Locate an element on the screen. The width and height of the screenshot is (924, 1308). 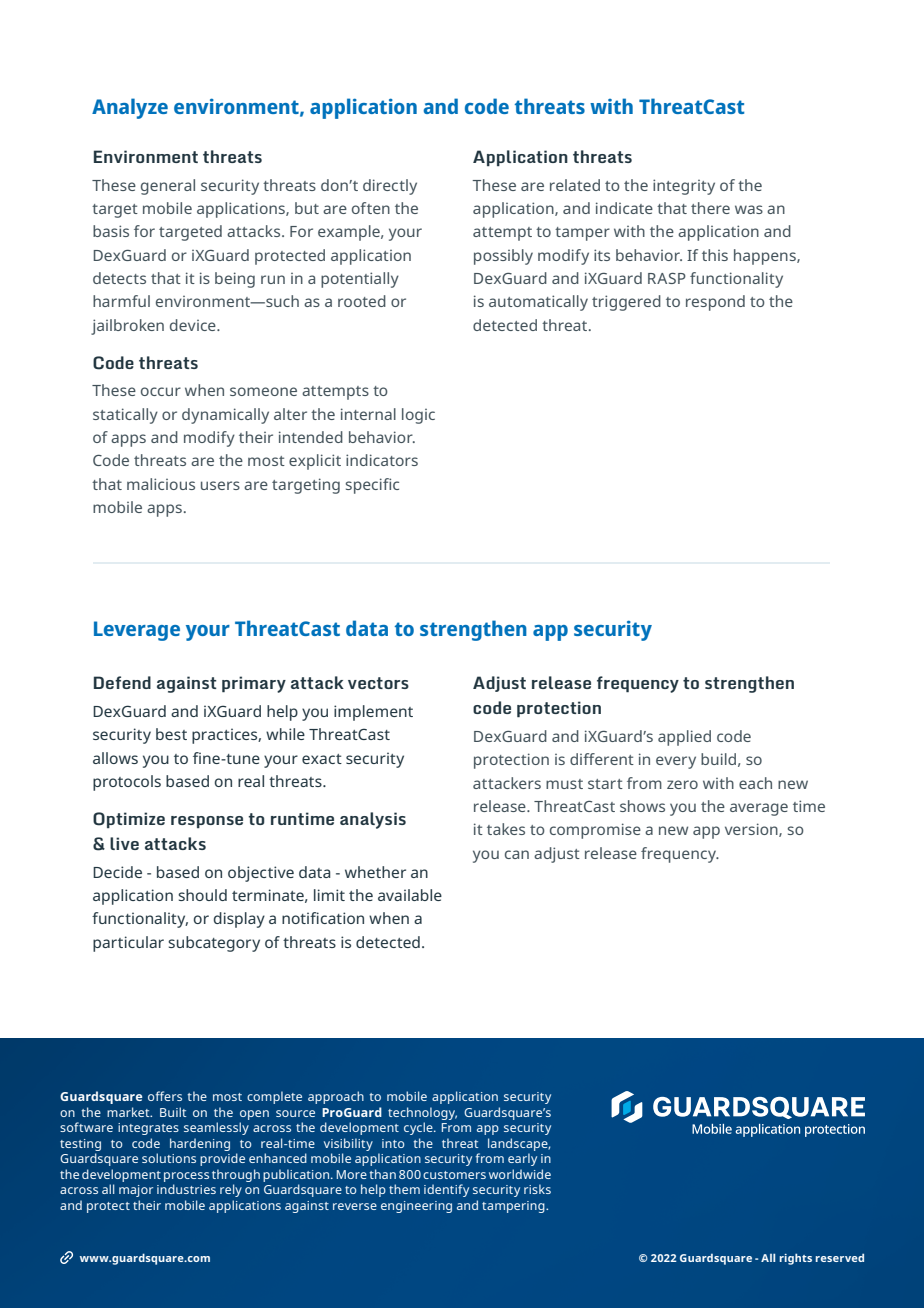
general is located at coordinates (168, 187).
